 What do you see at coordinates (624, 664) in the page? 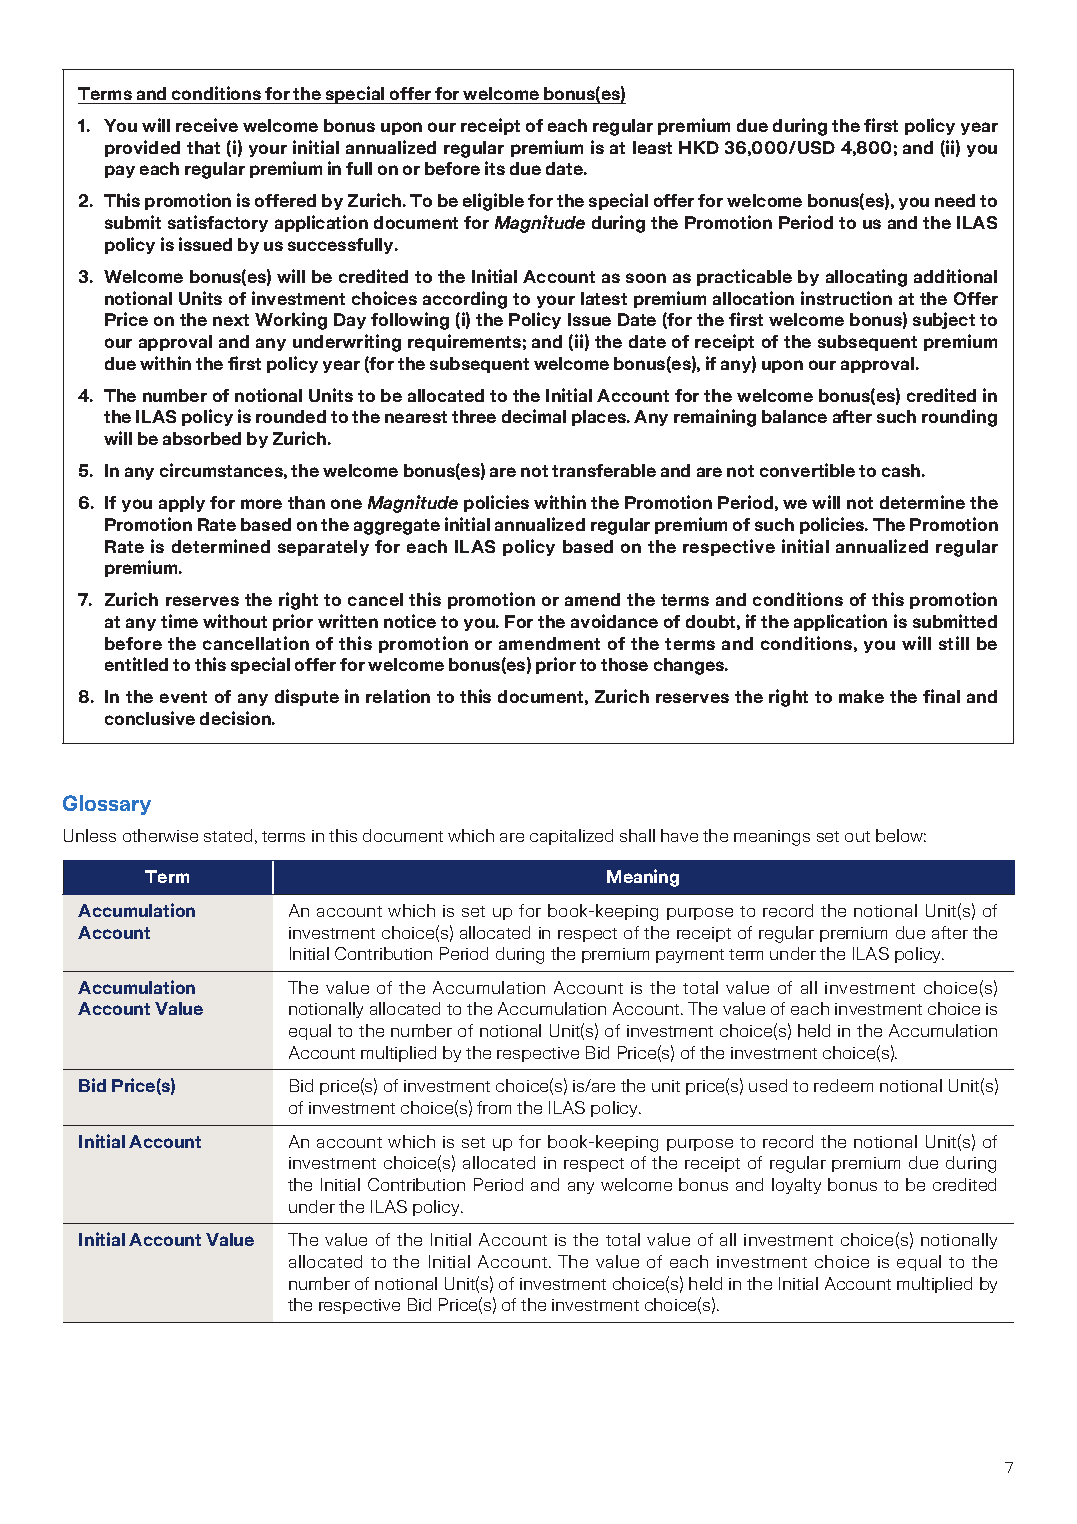
I see `those` at bounding box center [624, 664].
